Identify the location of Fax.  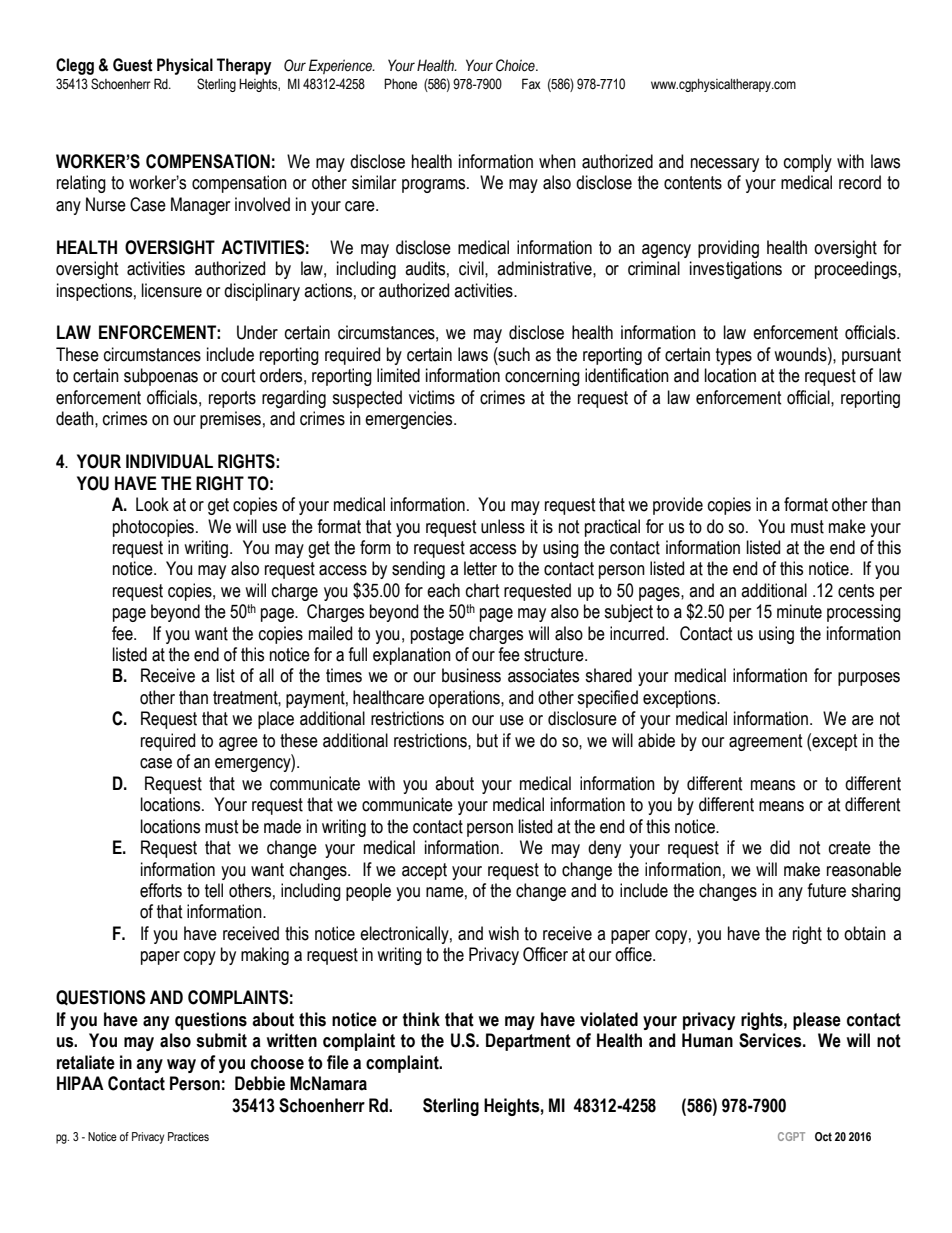
(531, 83).
